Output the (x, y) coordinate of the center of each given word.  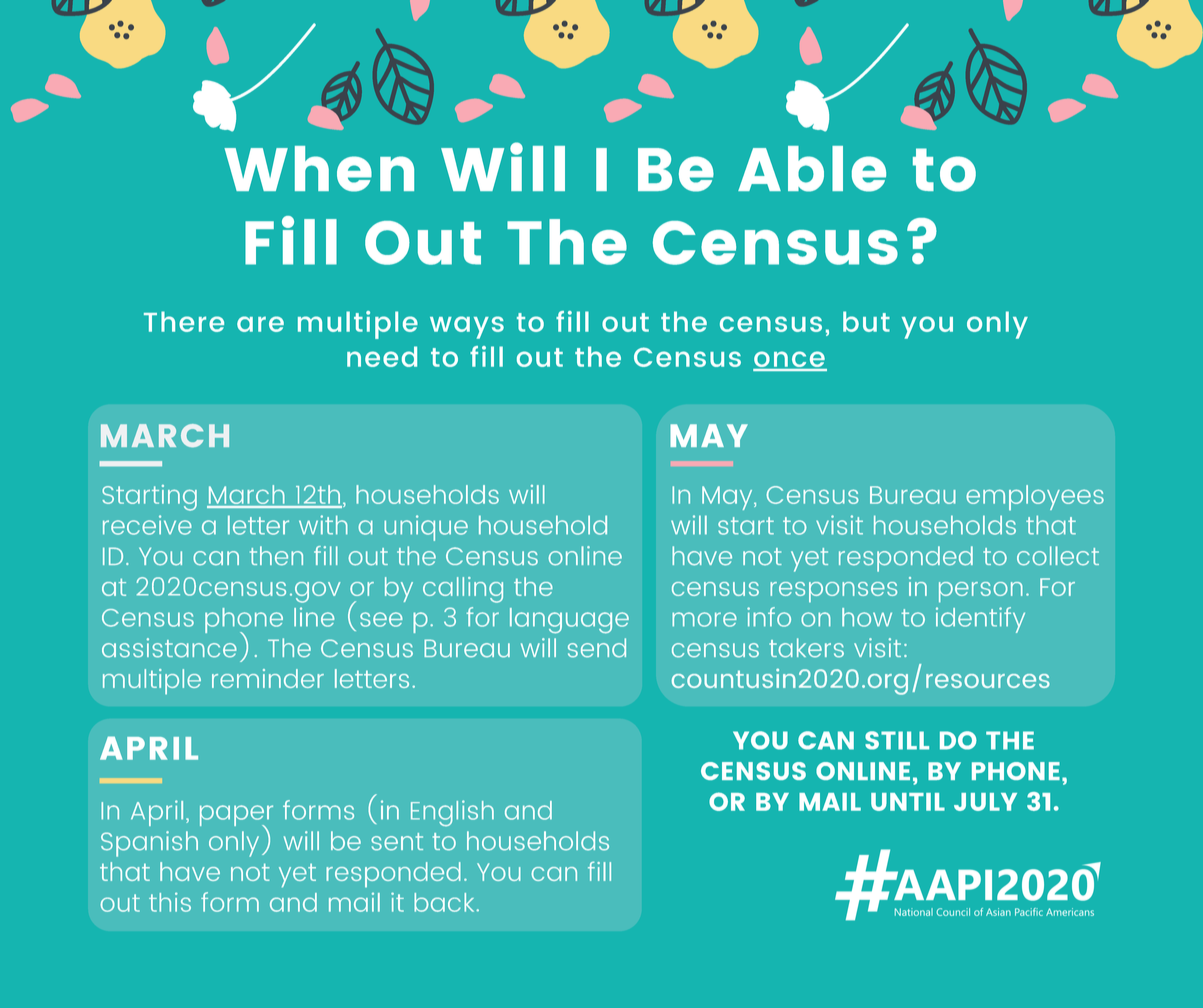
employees (1035, 498)
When (319, 169)
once (790, 360)
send (597, 648)
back (445, 902)
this (170, 902)
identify (980, 620)
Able (812, 169)
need (382, 356)
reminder (268, 678)
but (866, 321)
